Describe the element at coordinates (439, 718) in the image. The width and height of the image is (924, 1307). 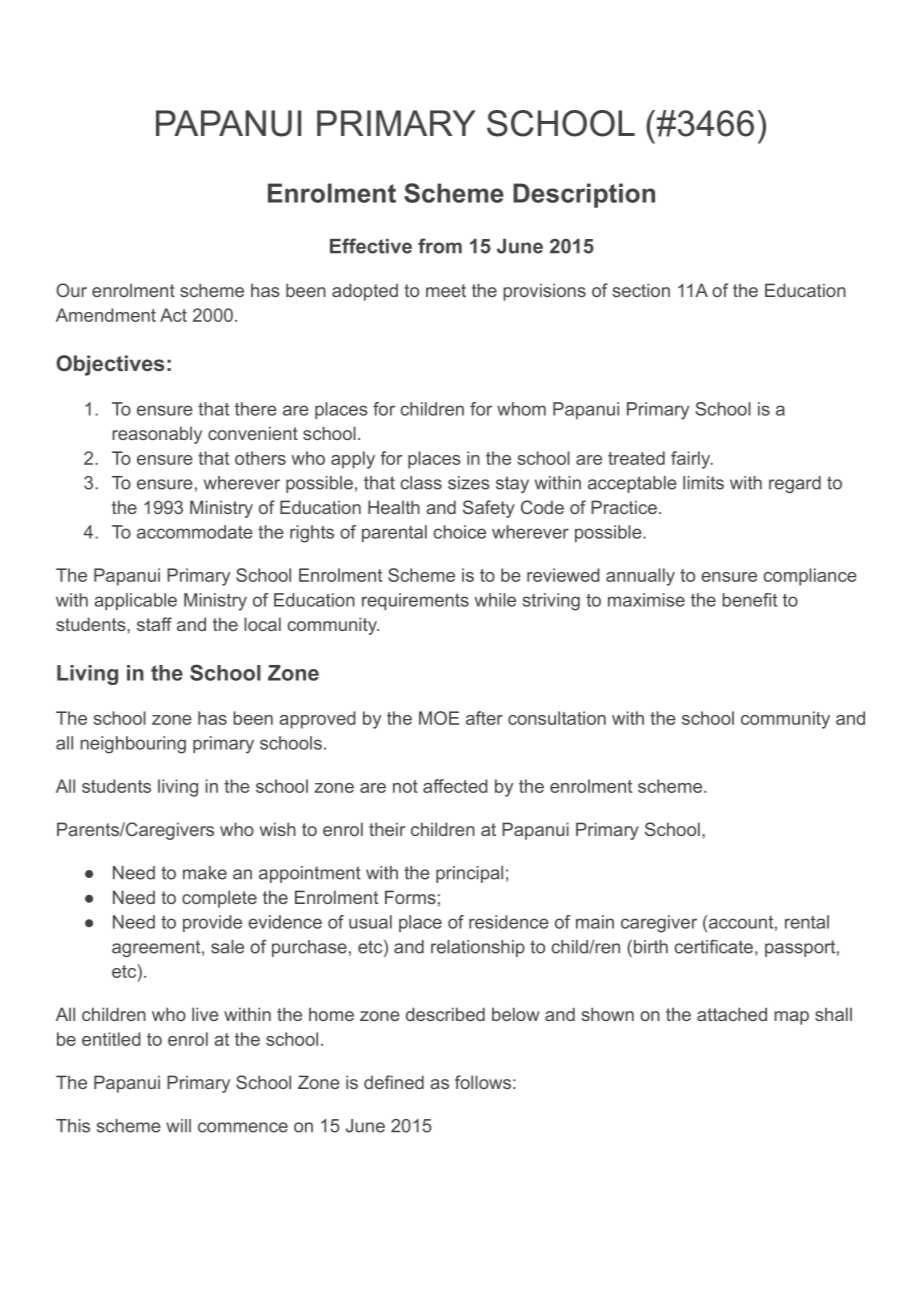
I see `MOE` at that location.
